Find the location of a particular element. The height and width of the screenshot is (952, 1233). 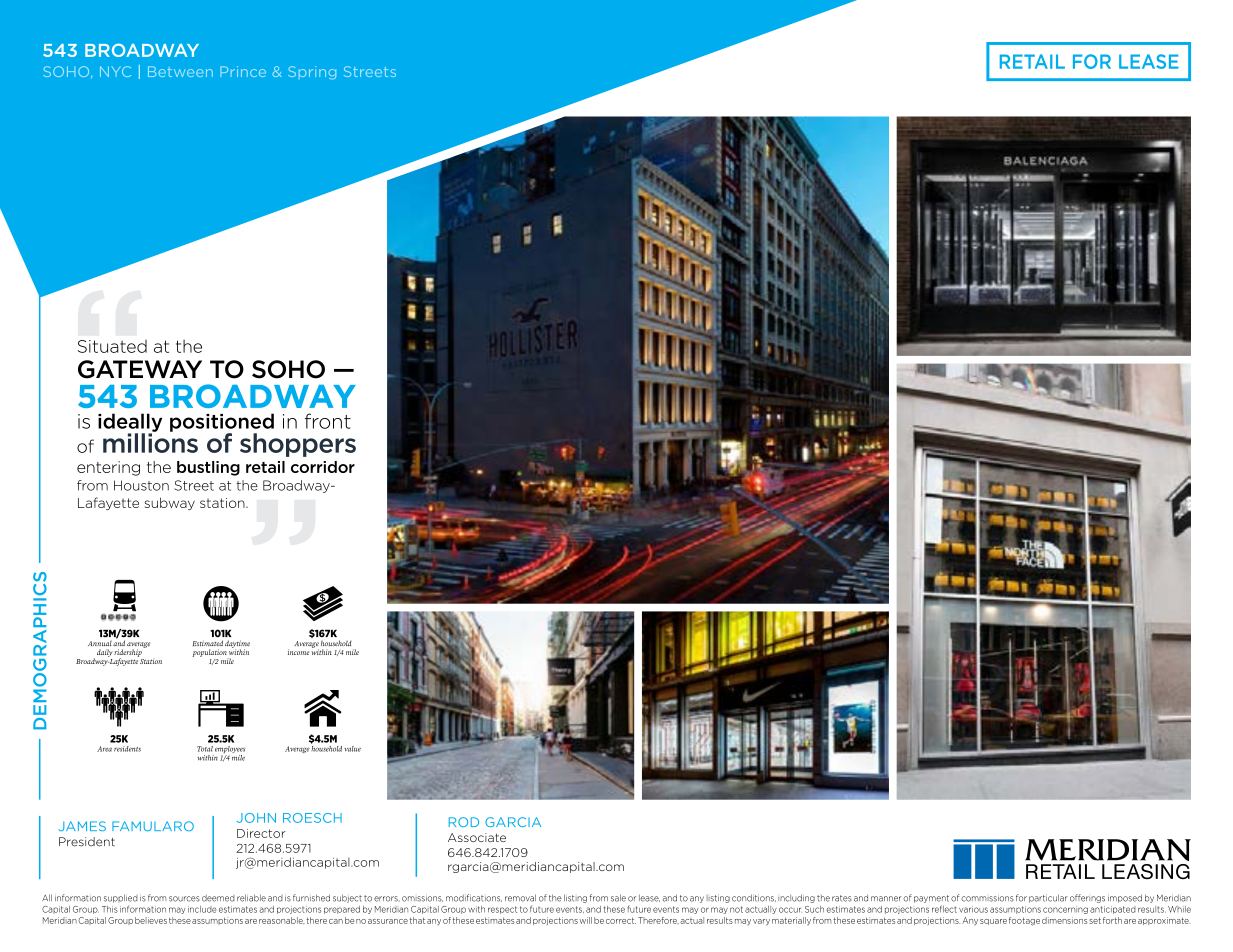

Total is located at coordinates (205, 749).
